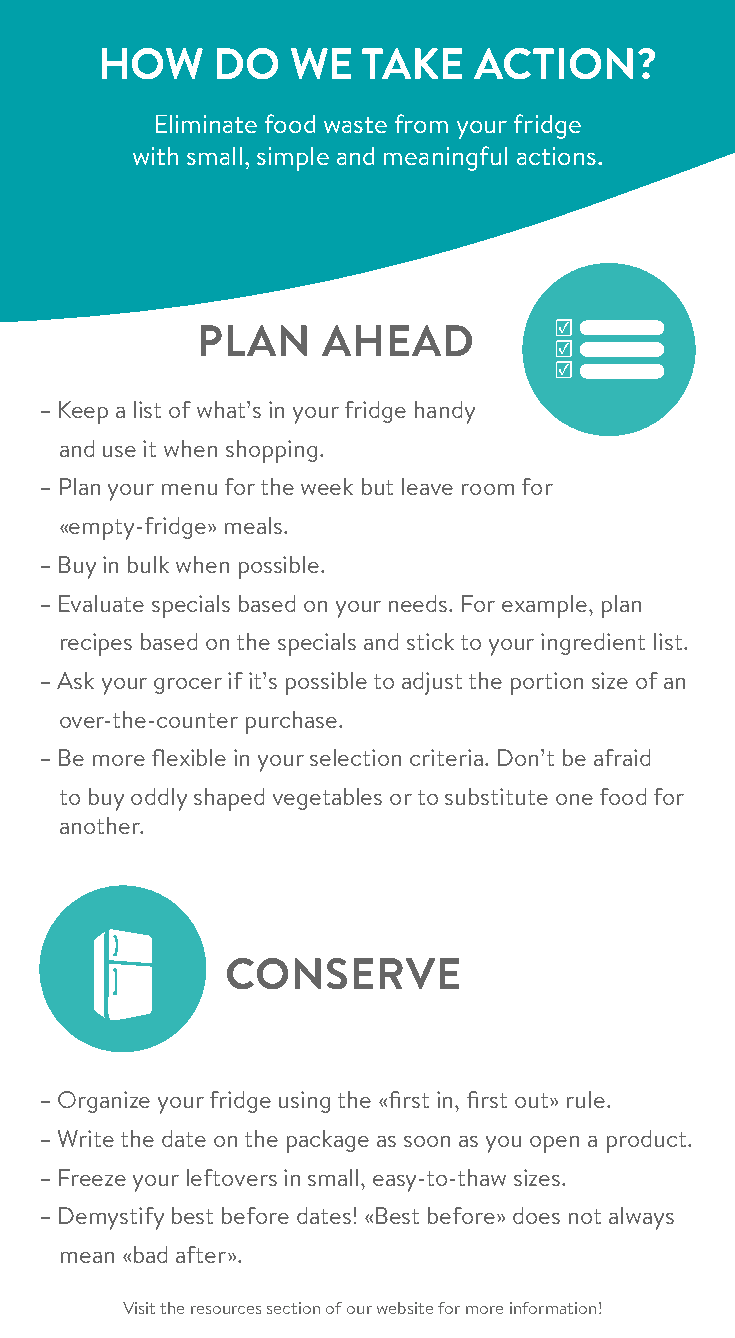 Image resolution: width=735 pixels, height=1338 pixels. I want to click on CONSERVE, so click(343, 973).
